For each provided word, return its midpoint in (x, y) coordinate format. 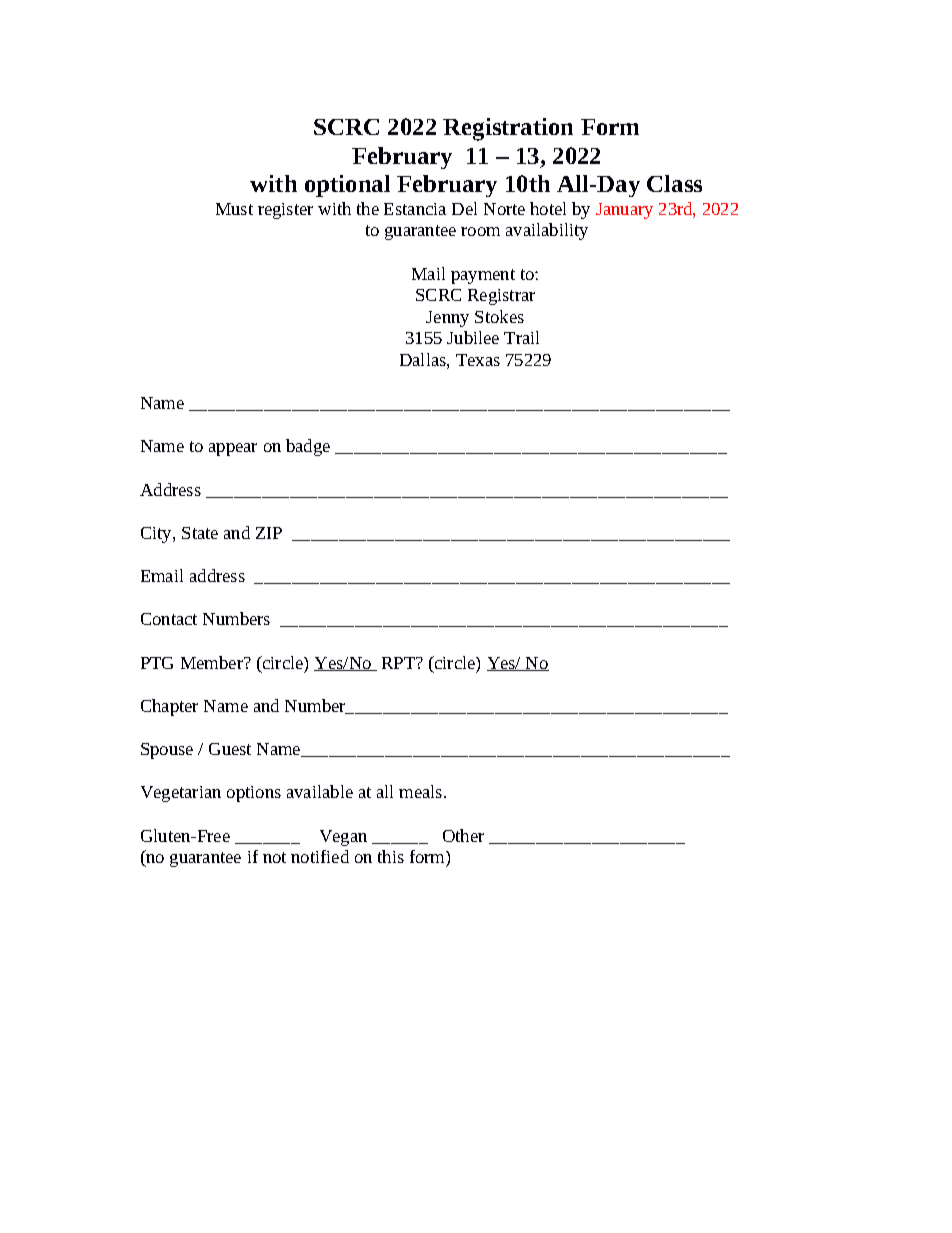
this (391, 856)
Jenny (447, 319)
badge (308, 447)
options (254, 794)
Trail (521, 337)
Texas (478, 360)
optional (347, 186)
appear (233, 449)
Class (674, 183)
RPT (400, 663)
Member (213, 662)
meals (422, 791)
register (285, 211)
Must (234, 209)
